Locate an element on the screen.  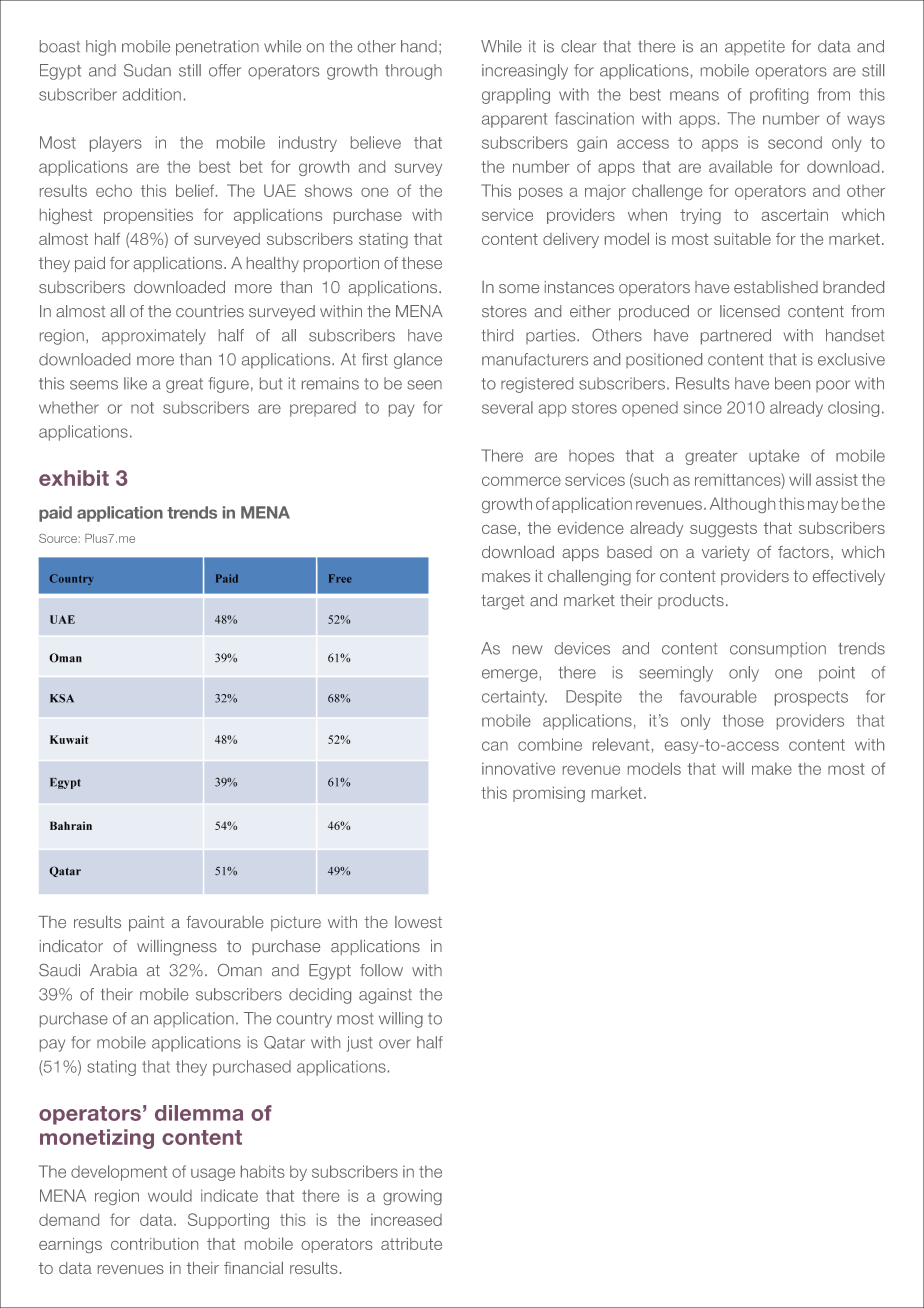
attribute is located at coordinates (411, 1244).
